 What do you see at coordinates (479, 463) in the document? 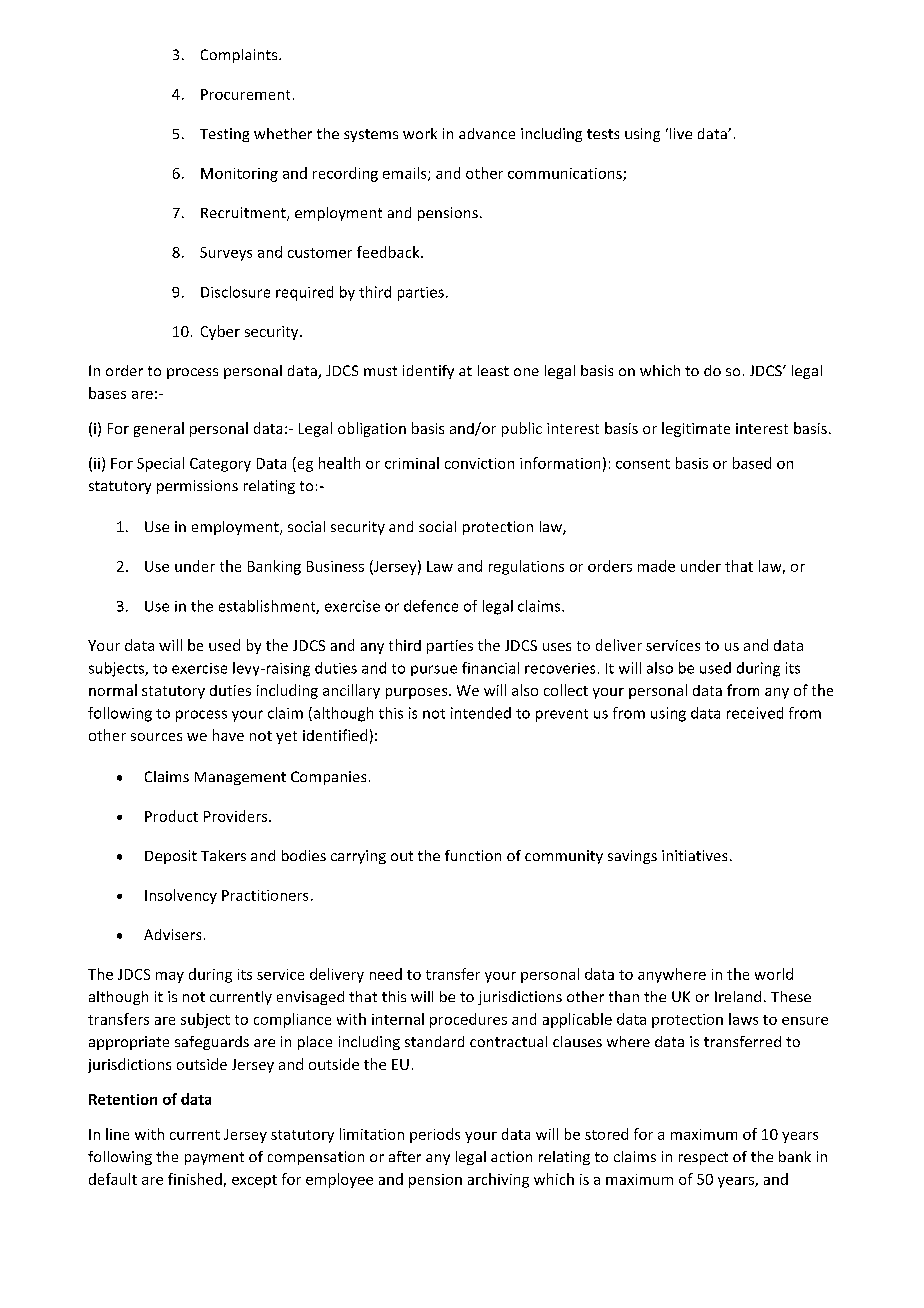
I see `conviction` at bounding box center [479, 463].
